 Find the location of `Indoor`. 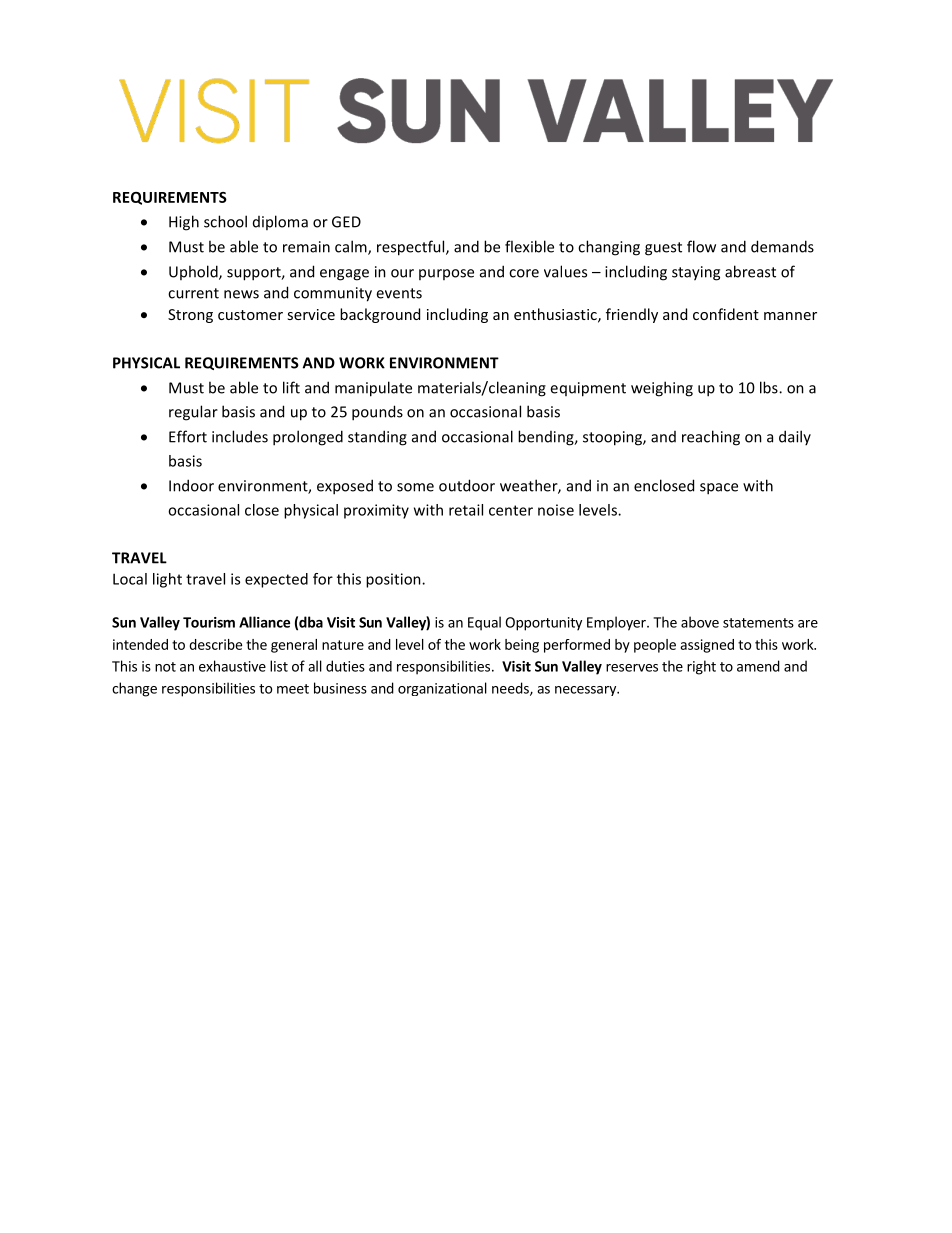

Indoor is located at coordinates (191, 485).
